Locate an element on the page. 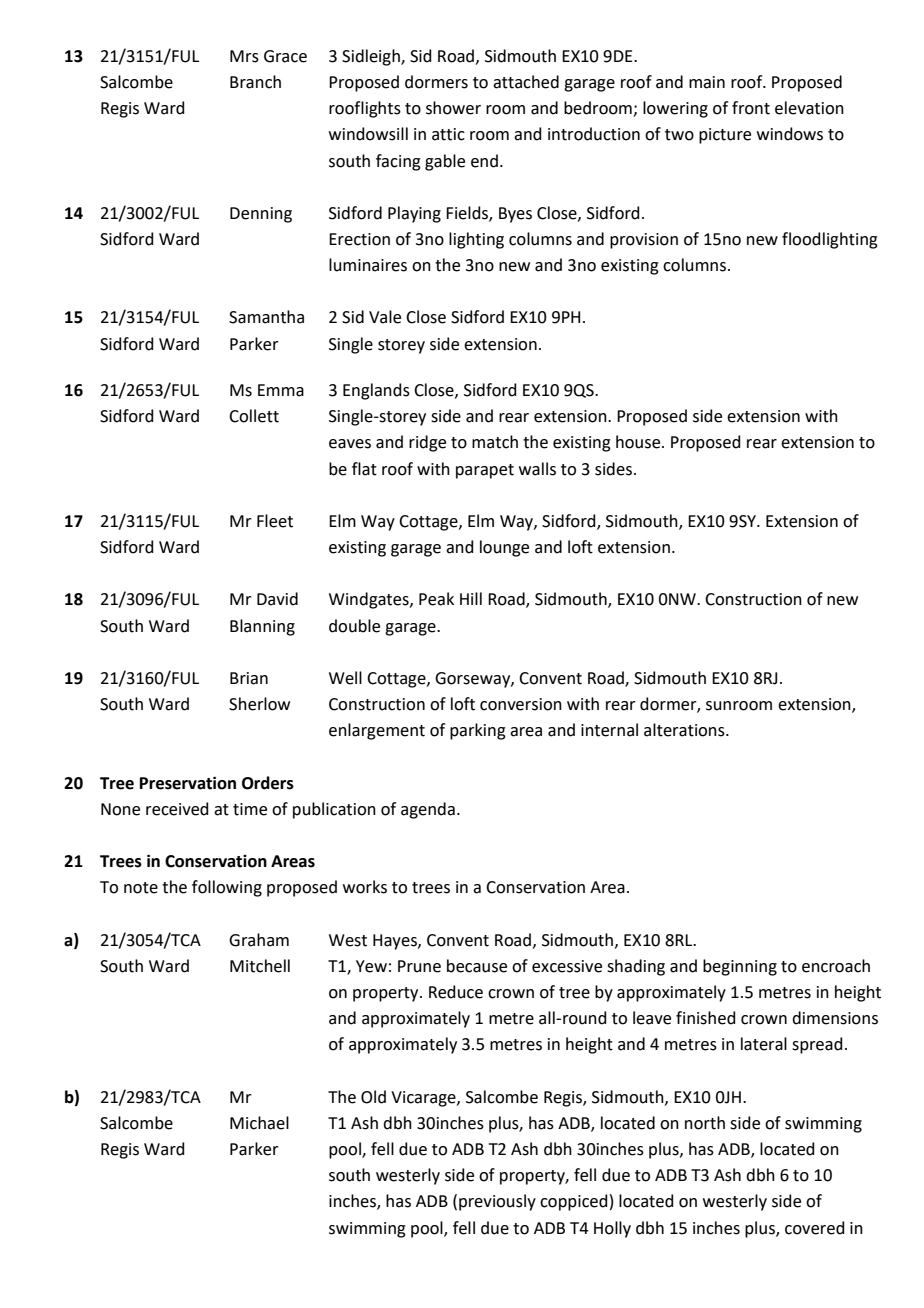 This image has height=1308, width=924. Brian is located at coordinates (249, 678).
